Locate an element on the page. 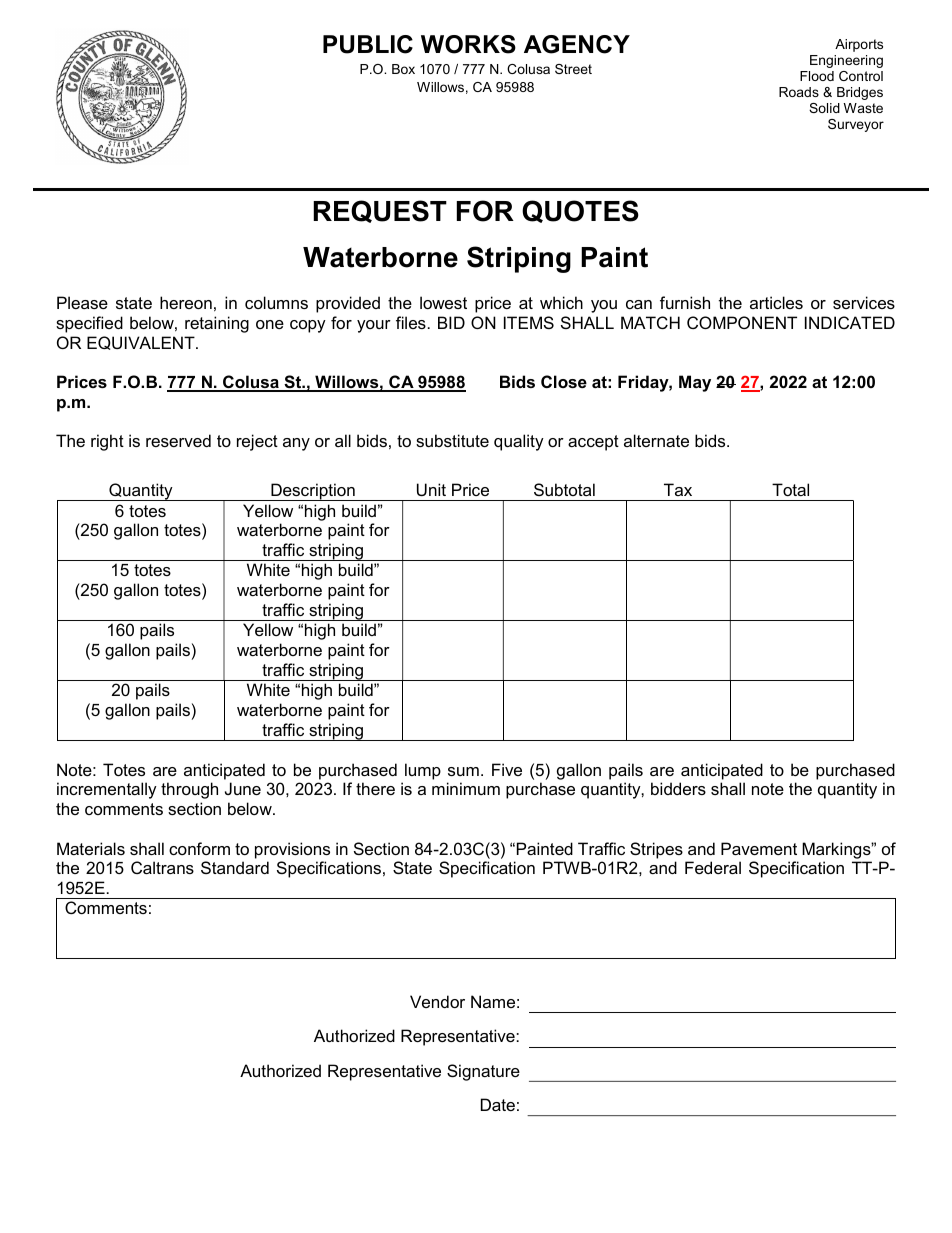 This page has height=1233, width=952. Vendor is located at coordinates (437, 1001).
